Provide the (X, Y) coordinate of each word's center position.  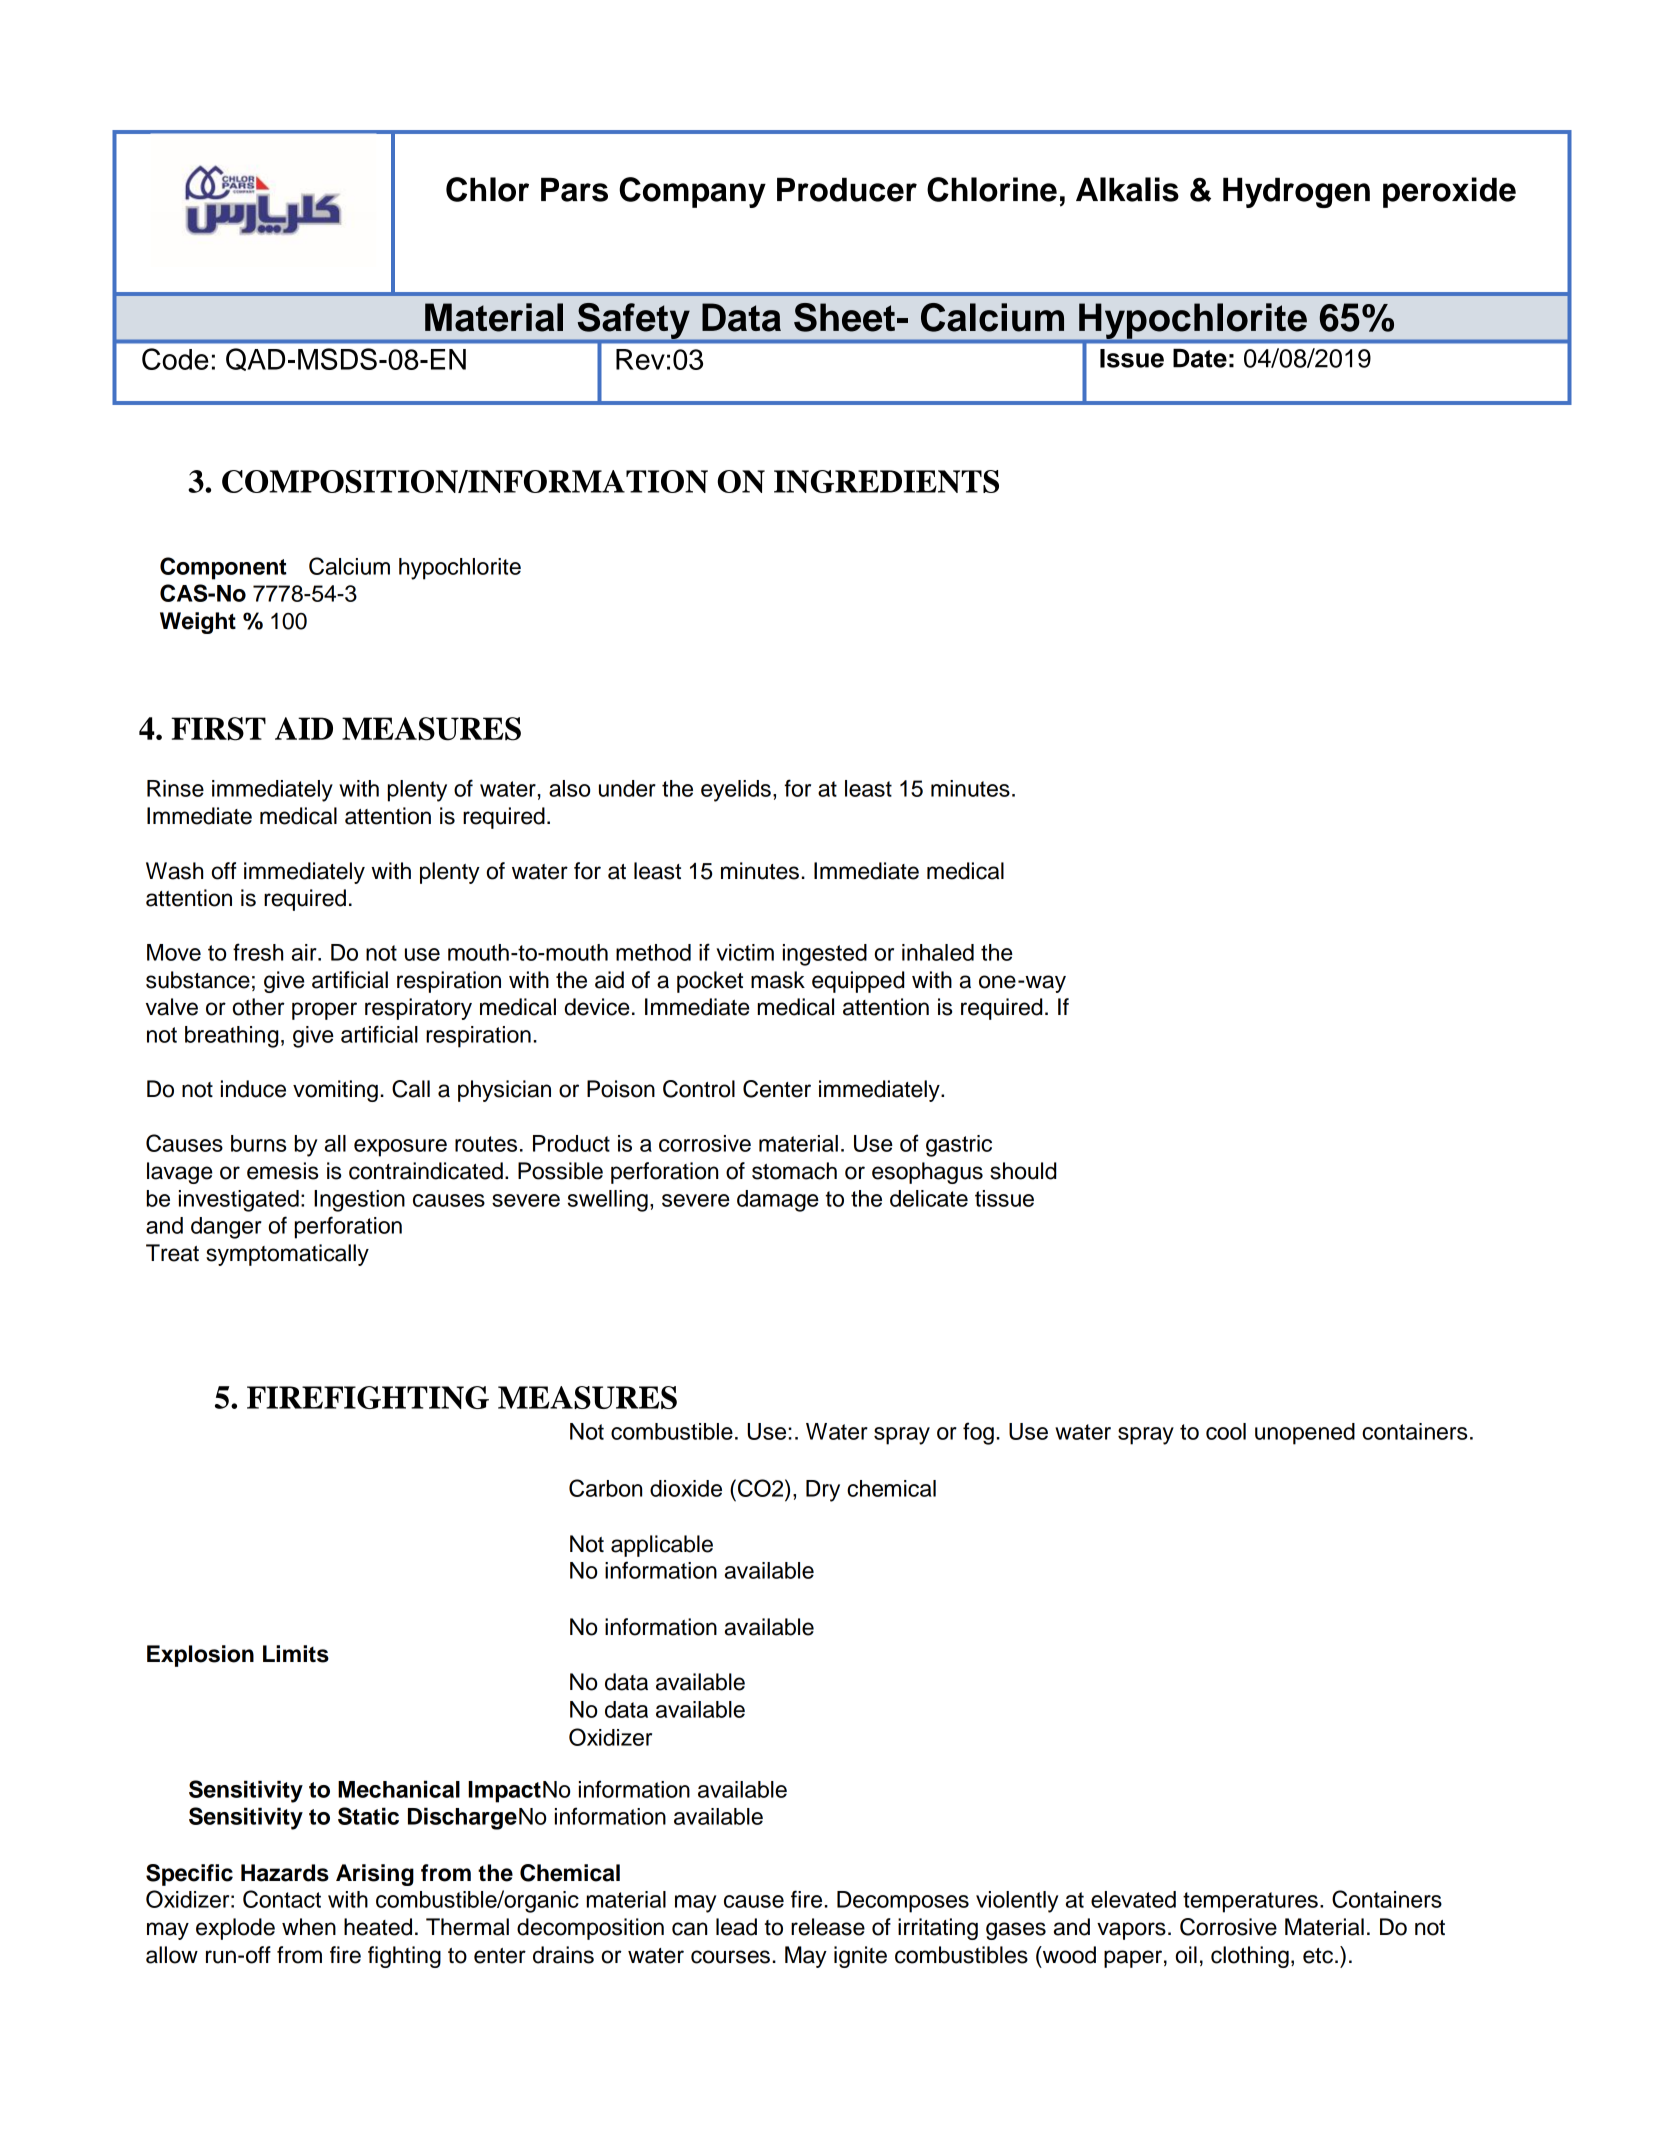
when (309, 1927)
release (828, 1927)
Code (175, 359)
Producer (847, 189)
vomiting (335, 1091)
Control (699, 1089)
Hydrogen (1296, 192)
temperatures (1250, 1902)
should (1023, 1171)
